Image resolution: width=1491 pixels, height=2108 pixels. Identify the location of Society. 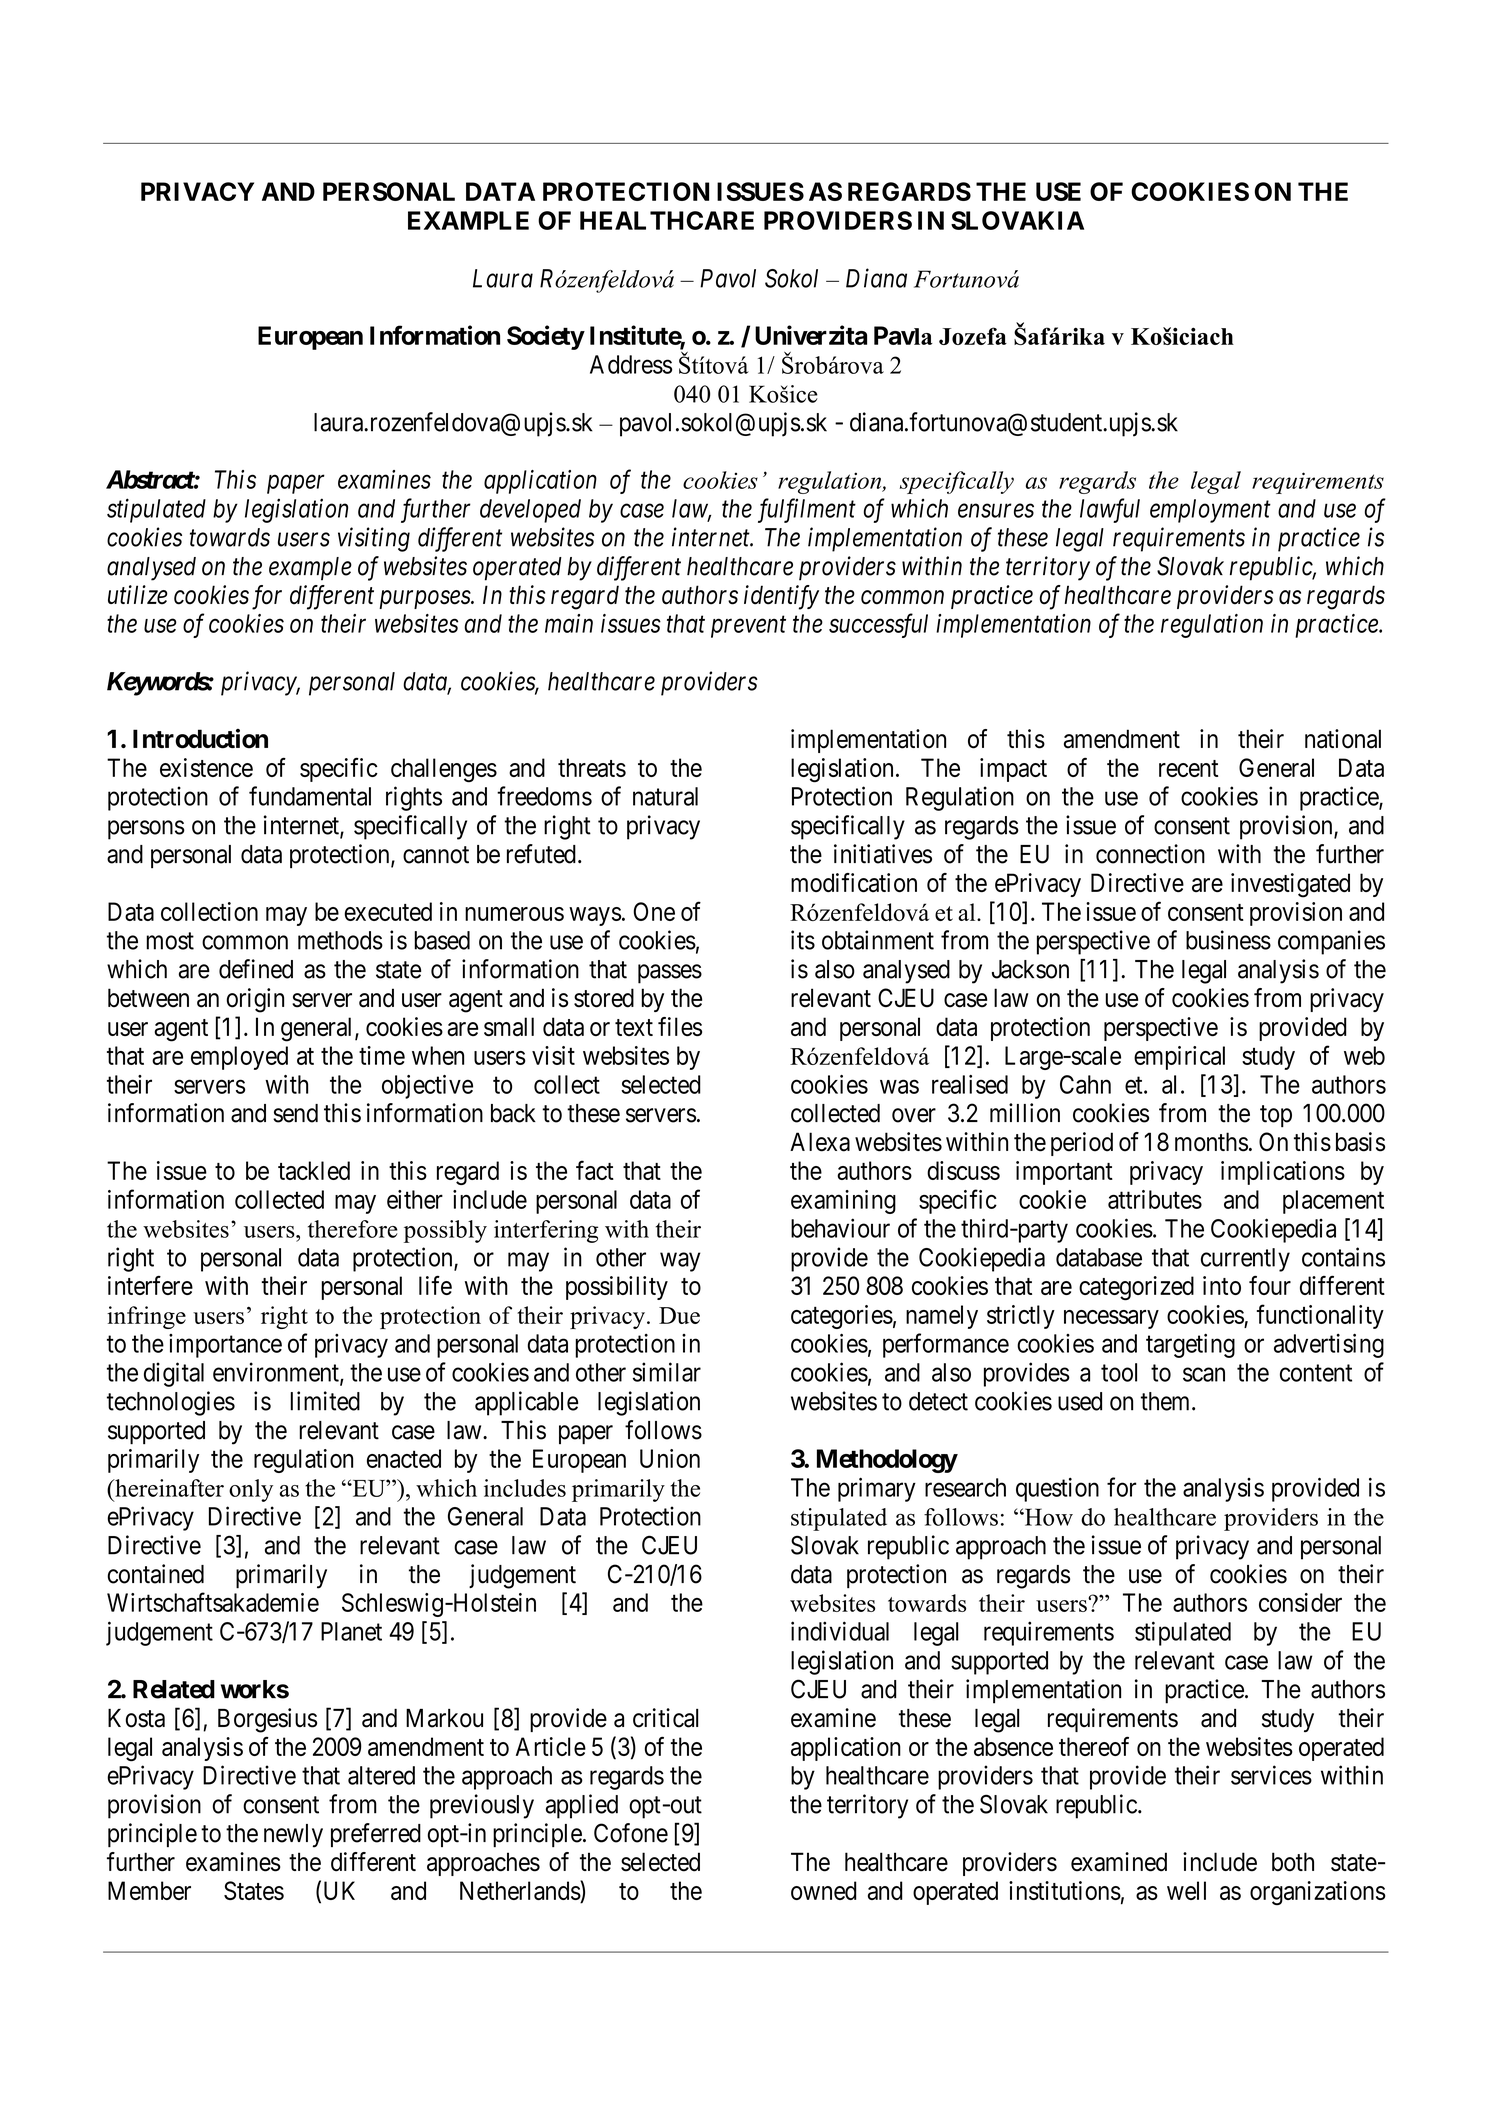
(545, 337).
